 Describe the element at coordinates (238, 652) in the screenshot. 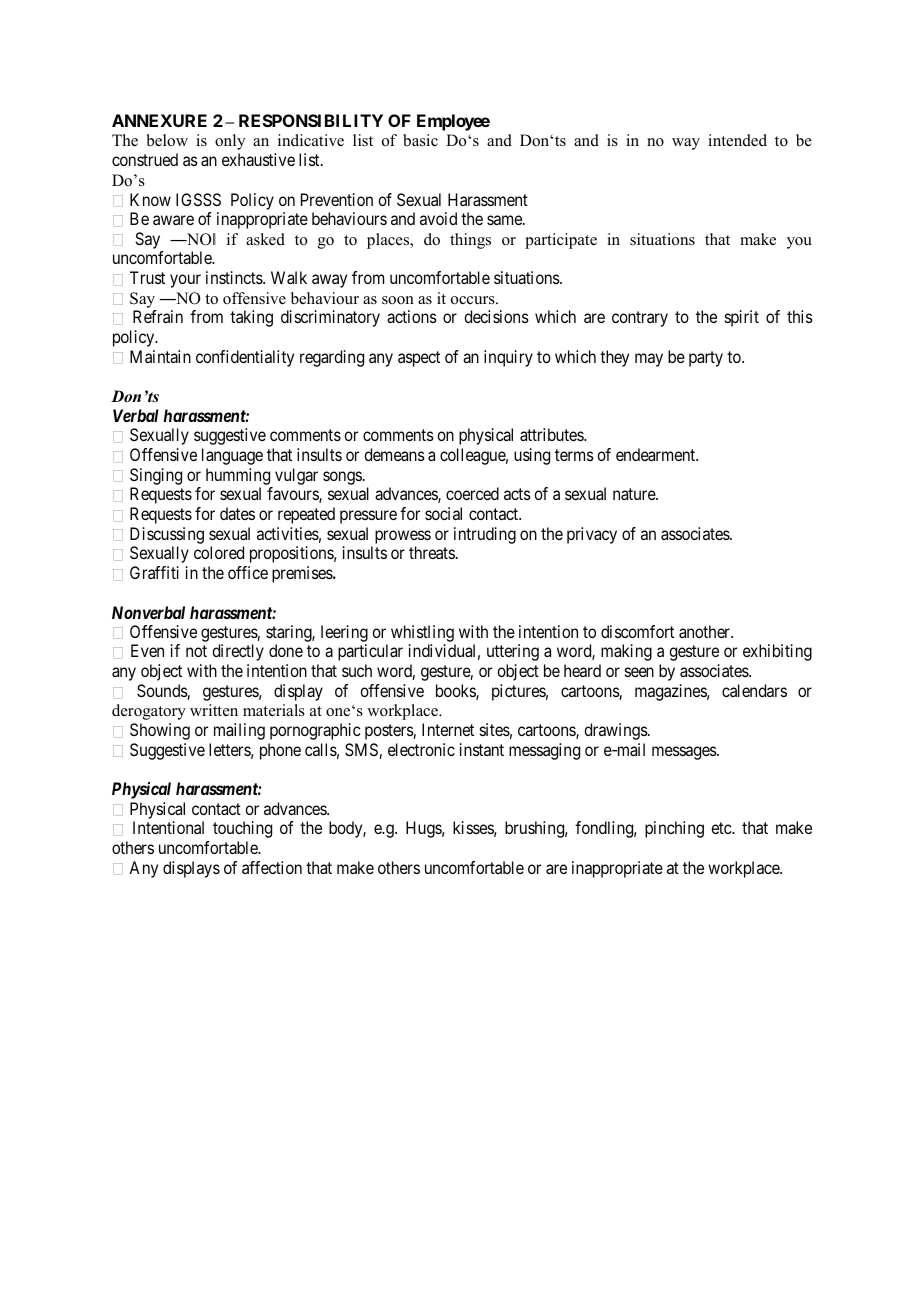

I see `directly` at that location.
